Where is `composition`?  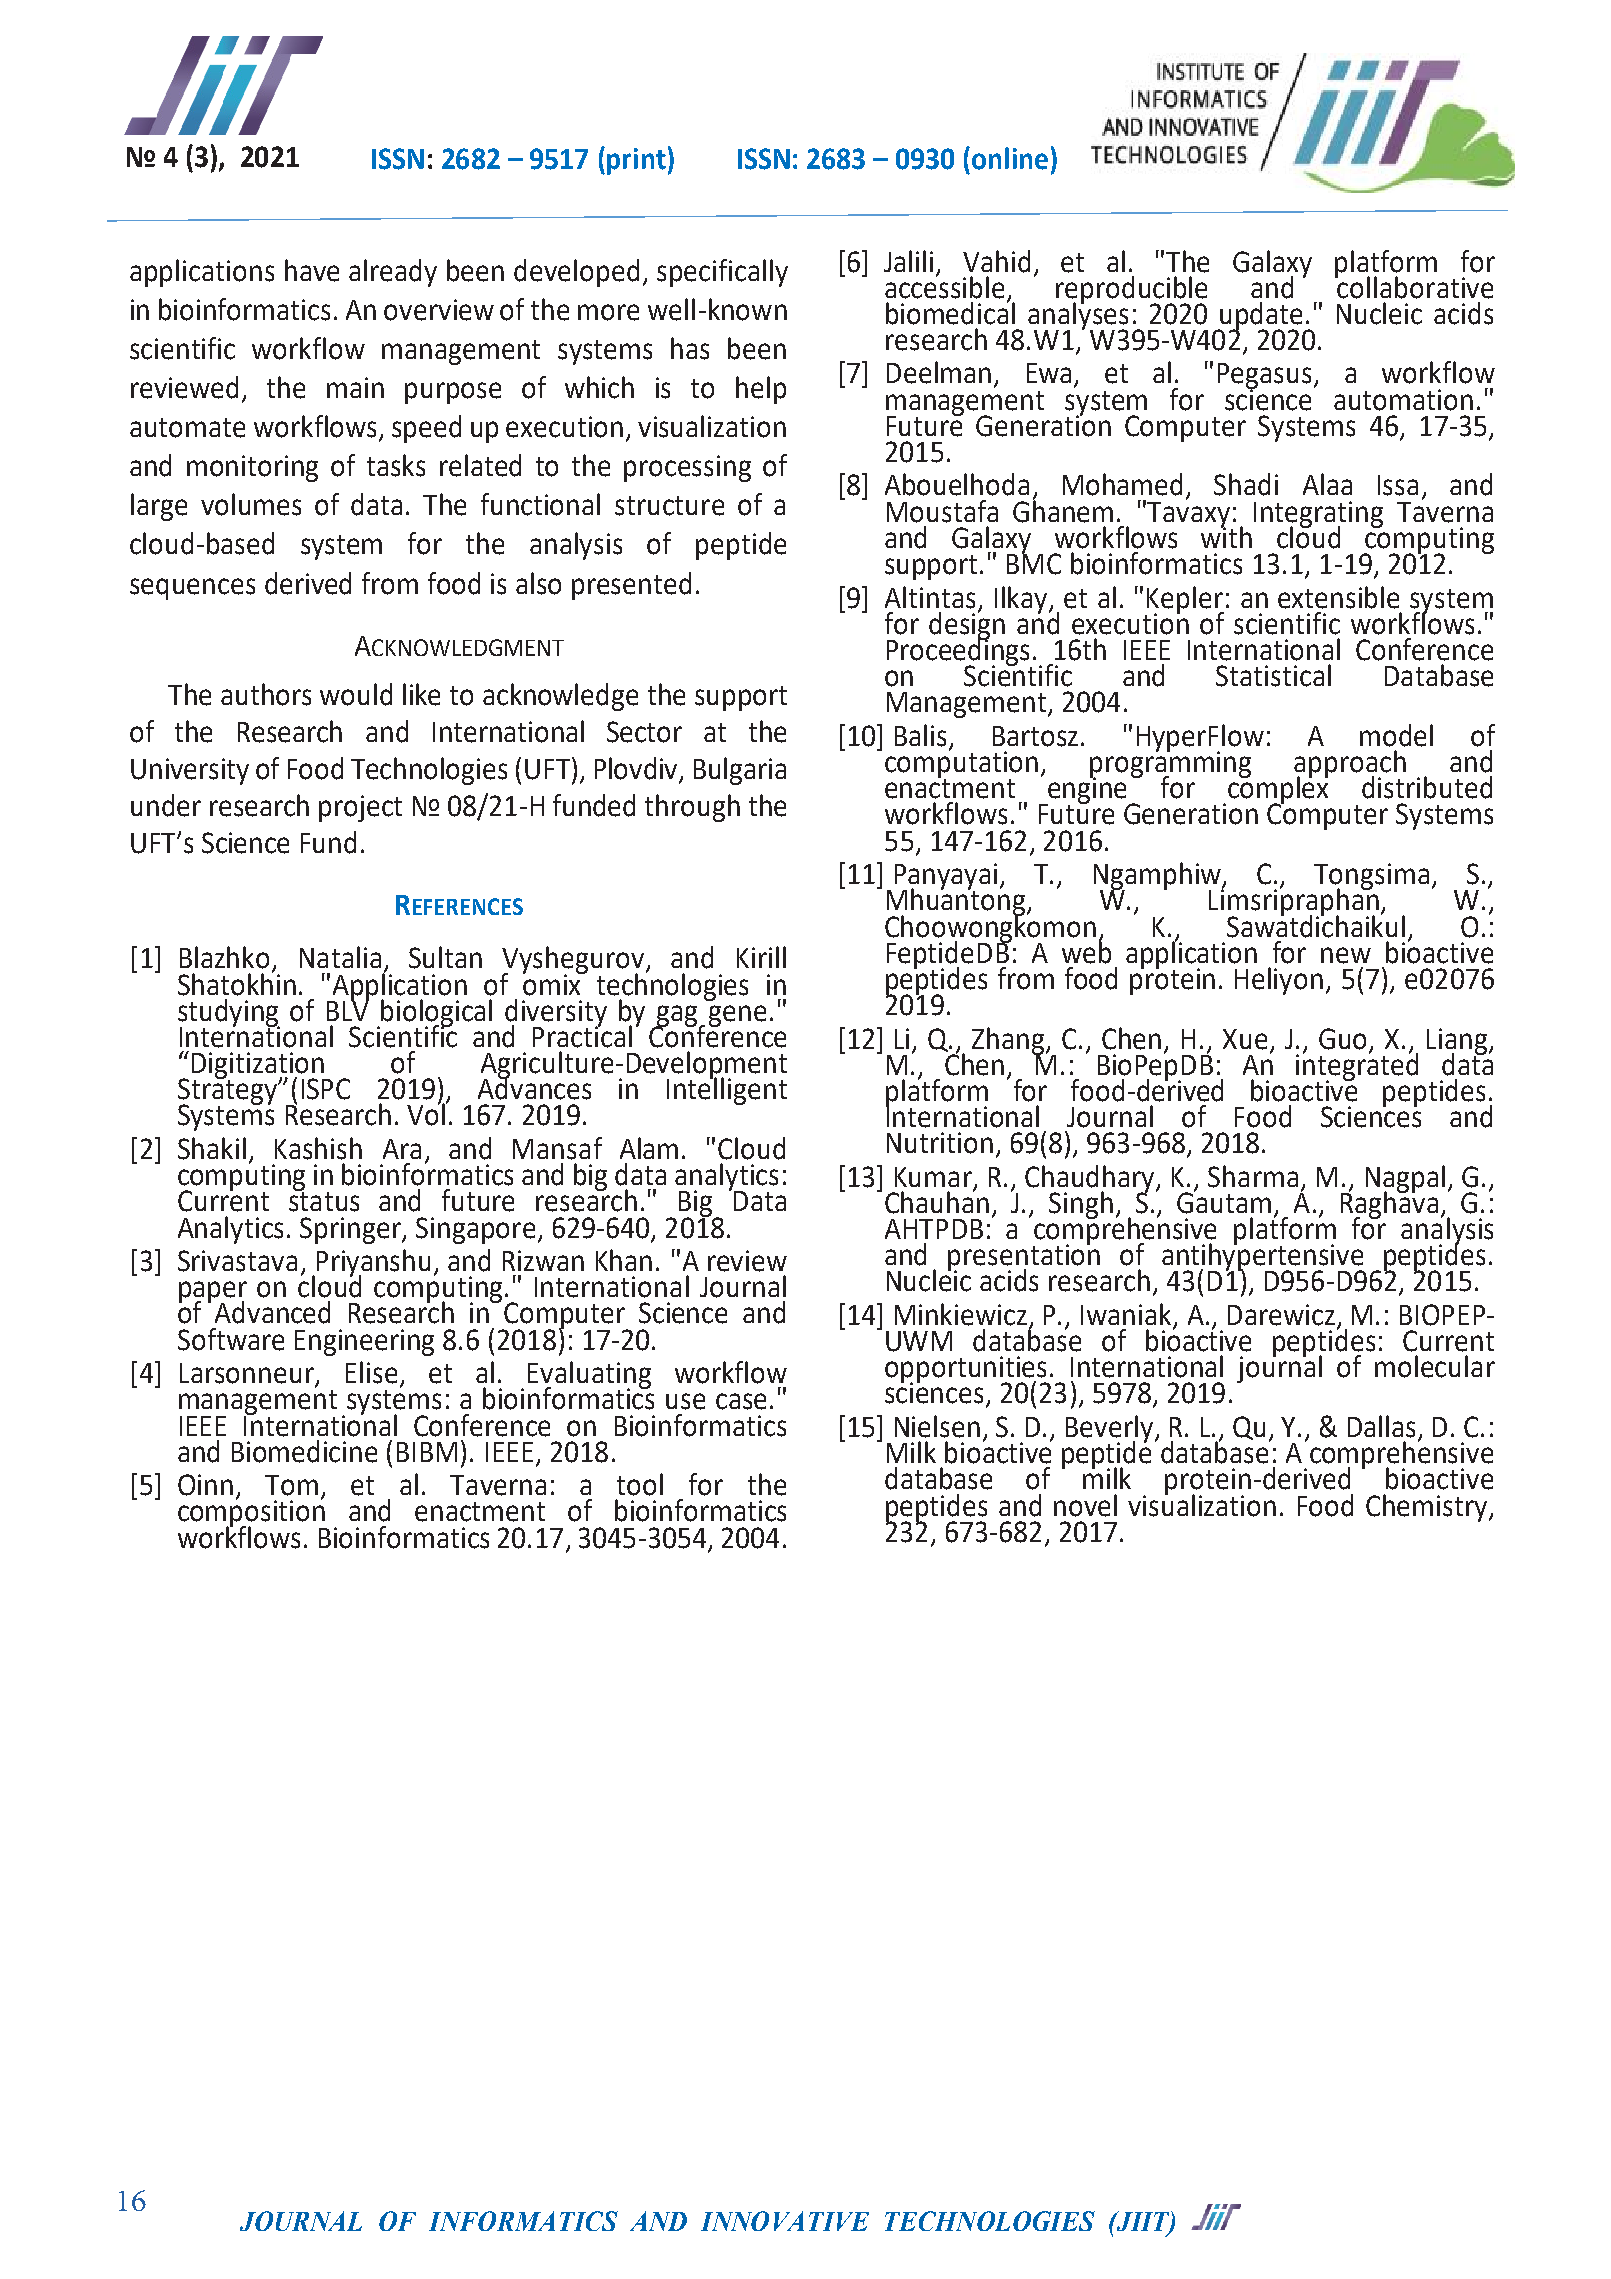
composition is located at coordinates (253, 1514).
